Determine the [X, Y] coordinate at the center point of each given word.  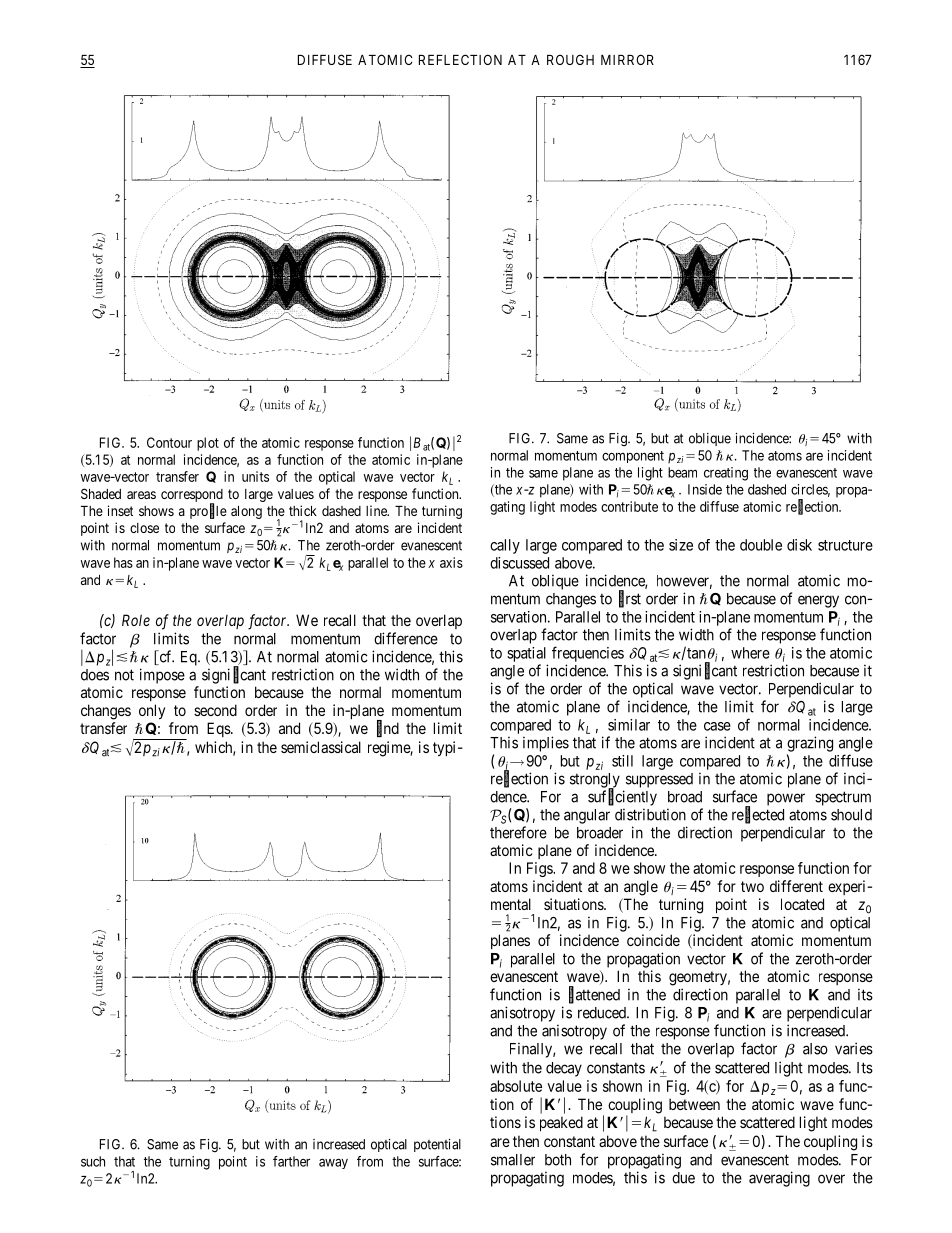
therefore [518, 832]
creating [726, 474]
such [93, 1161]
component [633, 457]
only [152, 711]
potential [437, 1145]
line [377, 510]
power [786, 799]
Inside [705, 489]
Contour [169, 442]
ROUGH [570, 59]
